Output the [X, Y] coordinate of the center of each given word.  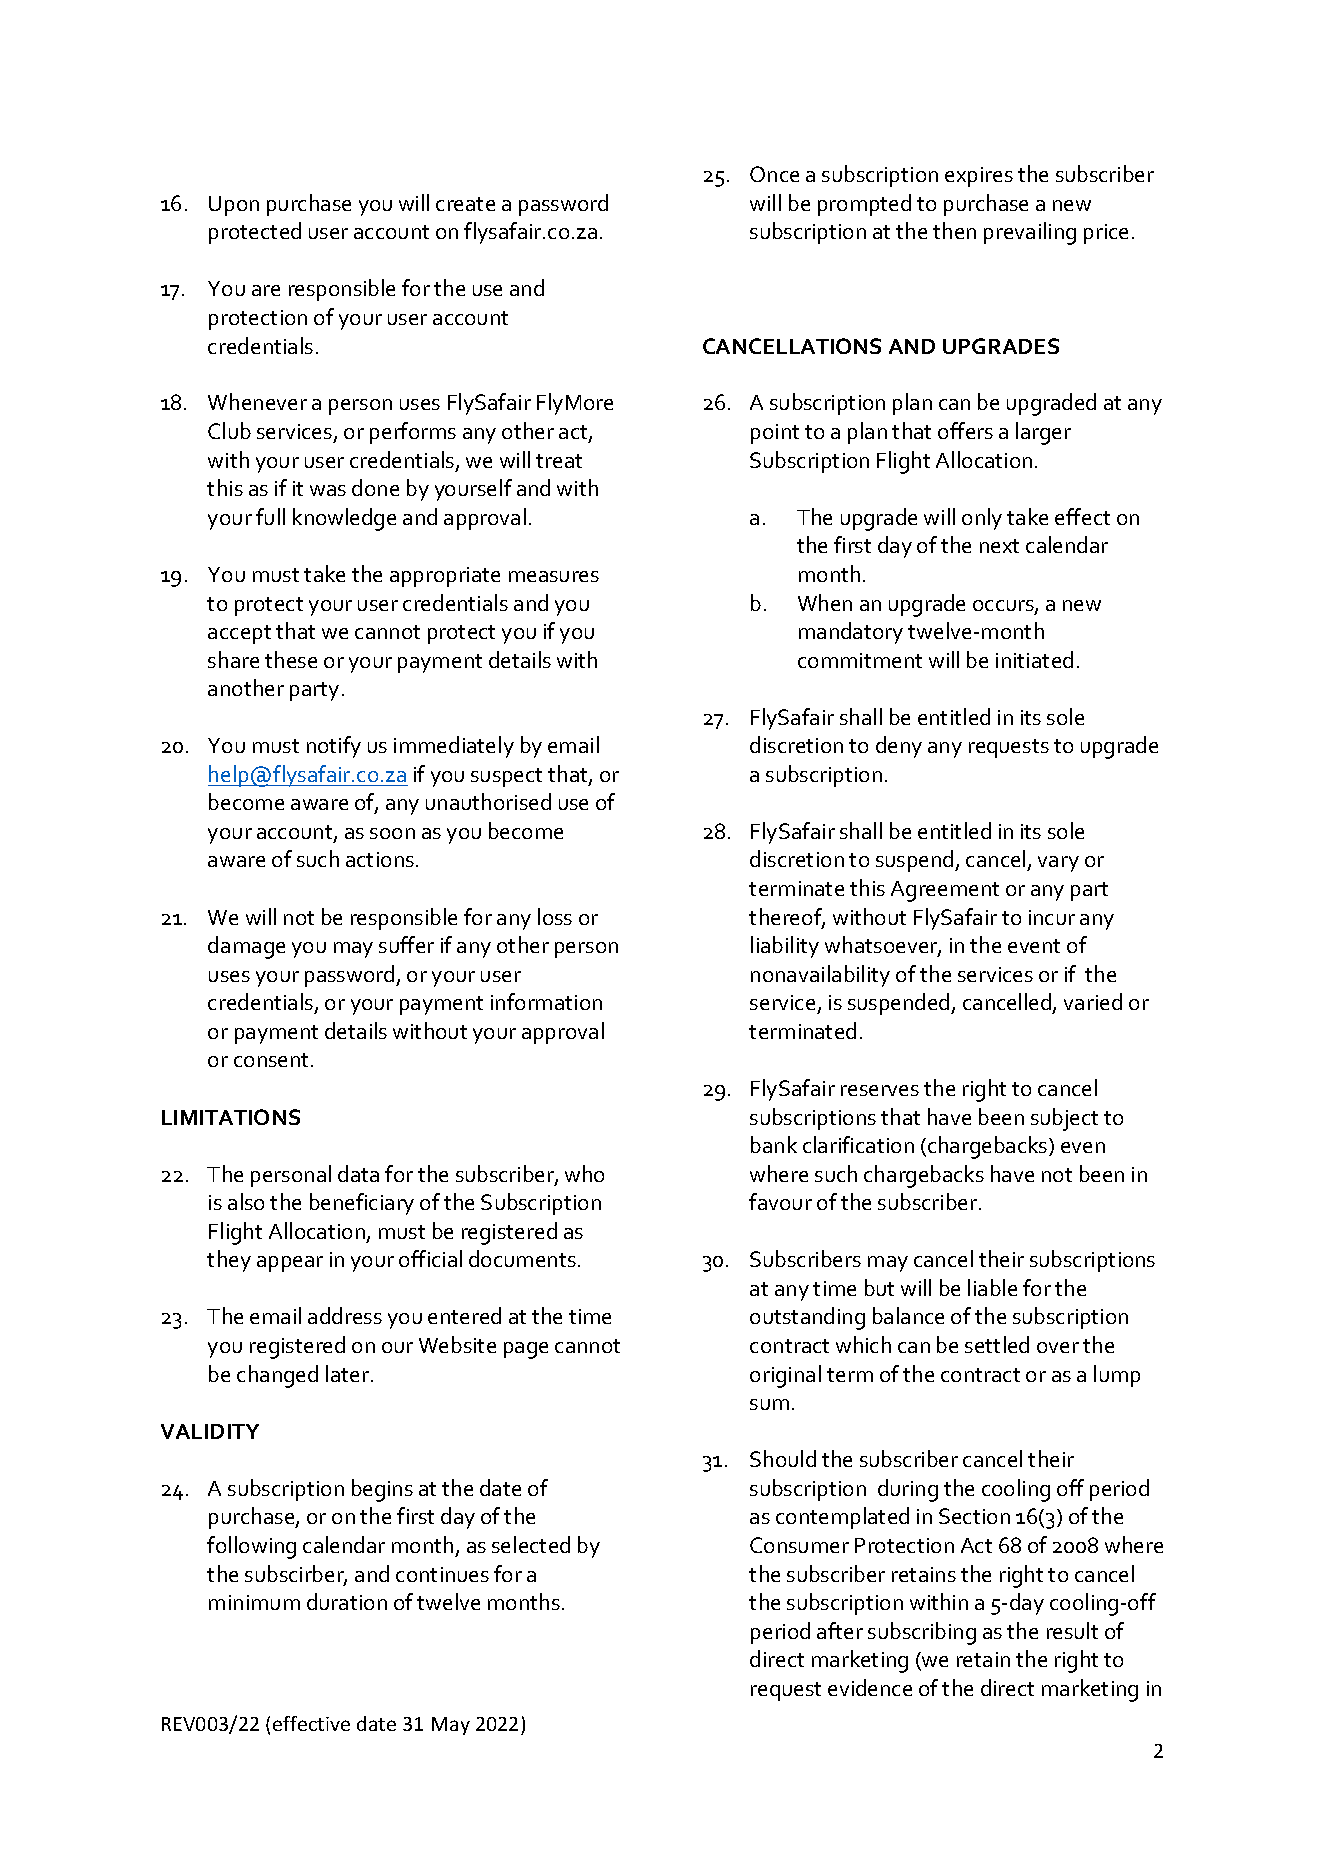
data [358, 1173]
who [584, 1173]
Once [774, 174]
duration [347, 1601]
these [291, 659]
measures [554, 576]
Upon [234, 206]
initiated [1034, 659]
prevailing [1030, 233]
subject [1064, 1119]
